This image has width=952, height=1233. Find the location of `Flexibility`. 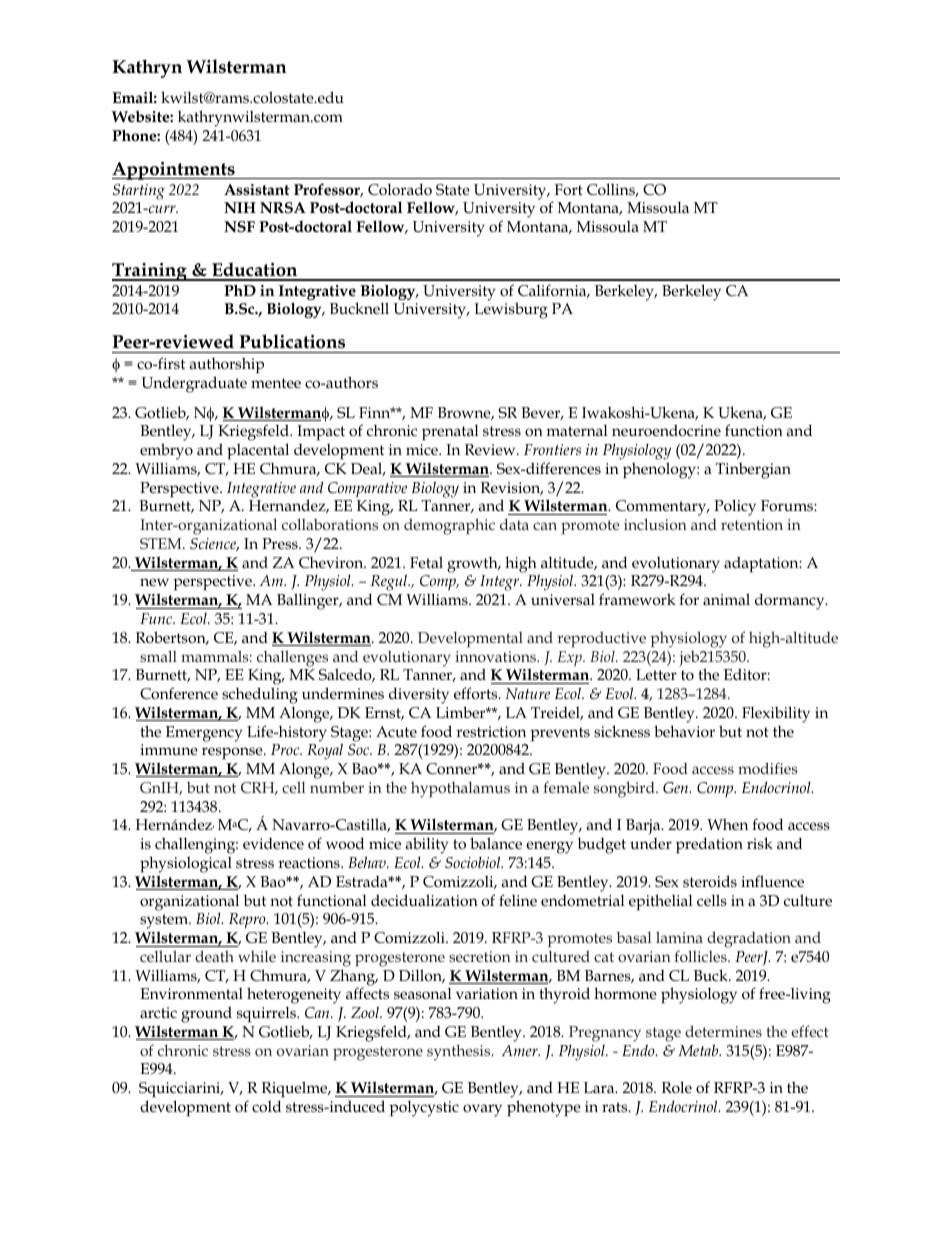

Flexibility is located at coordinates (776, 714).
